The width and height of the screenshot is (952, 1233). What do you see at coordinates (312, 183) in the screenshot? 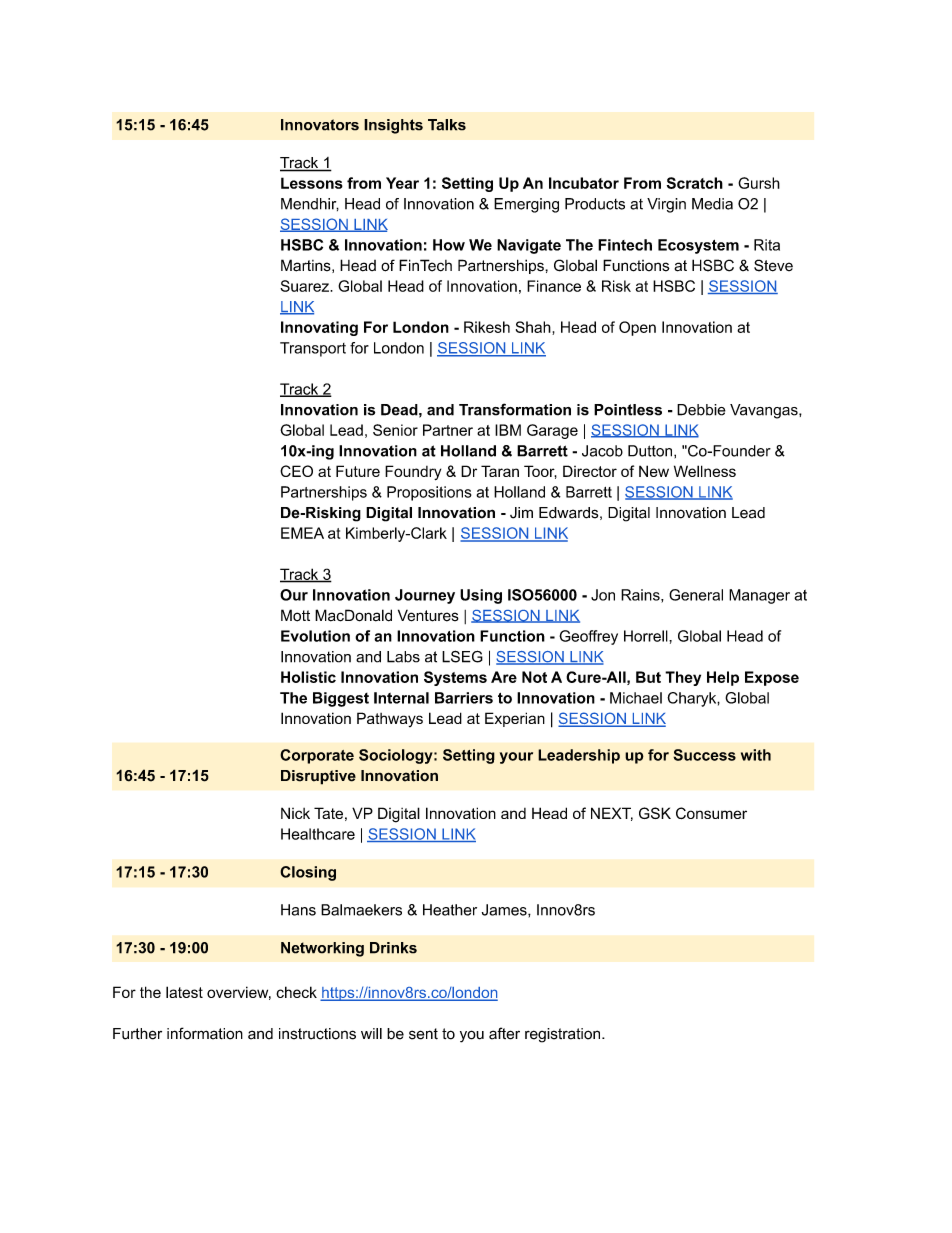
I see `Lessons` at bounding box center [312, 183].
